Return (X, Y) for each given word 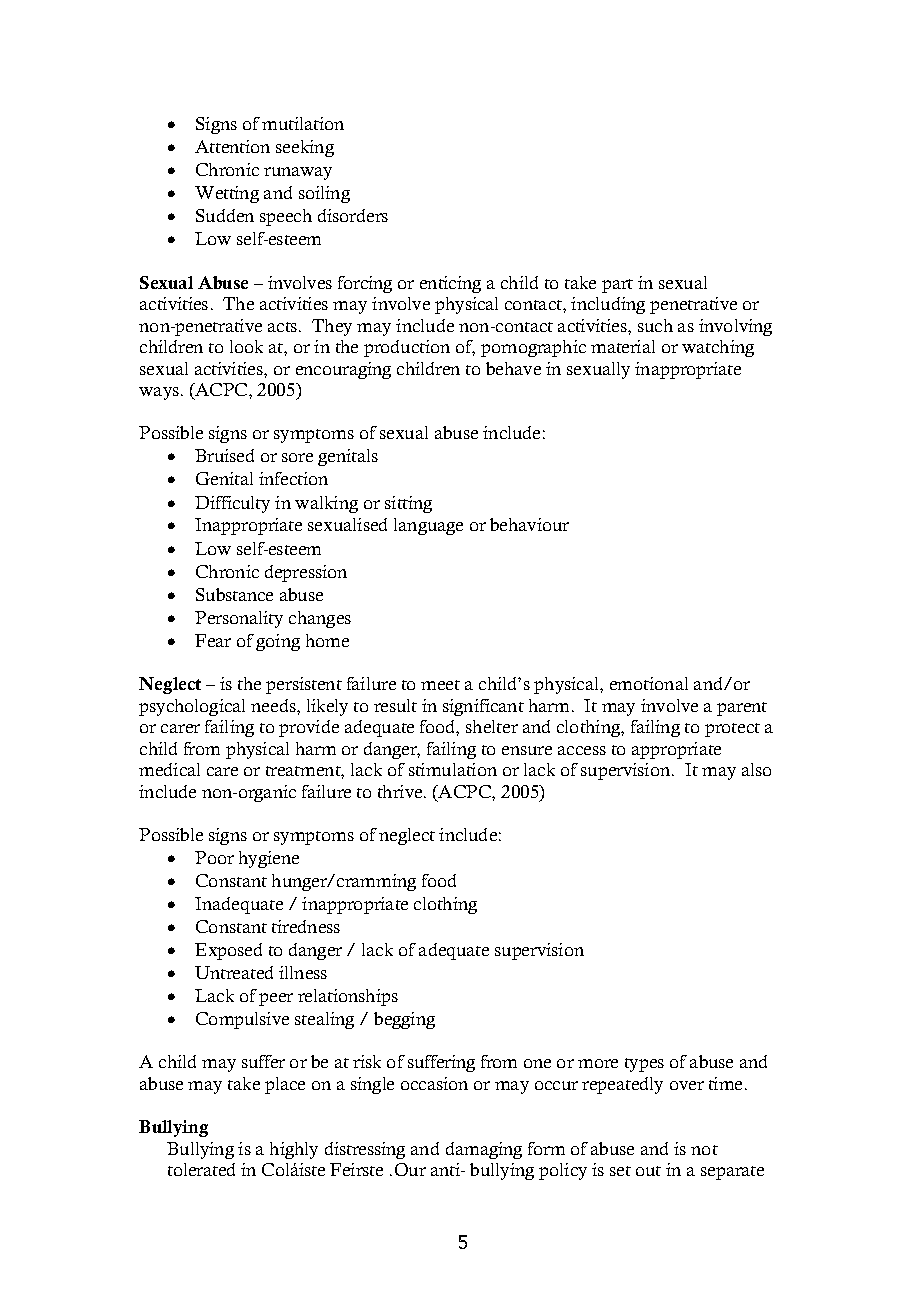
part (617, 286)
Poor (214, 857)
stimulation (453, 769)
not (704, 1150)
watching (718, 348)
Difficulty (232, 504)
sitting (408, 504)
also (756, 769)
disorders (353, 215)
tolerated (201, 1169)
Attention (232, 146)
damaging (484, 1150)
